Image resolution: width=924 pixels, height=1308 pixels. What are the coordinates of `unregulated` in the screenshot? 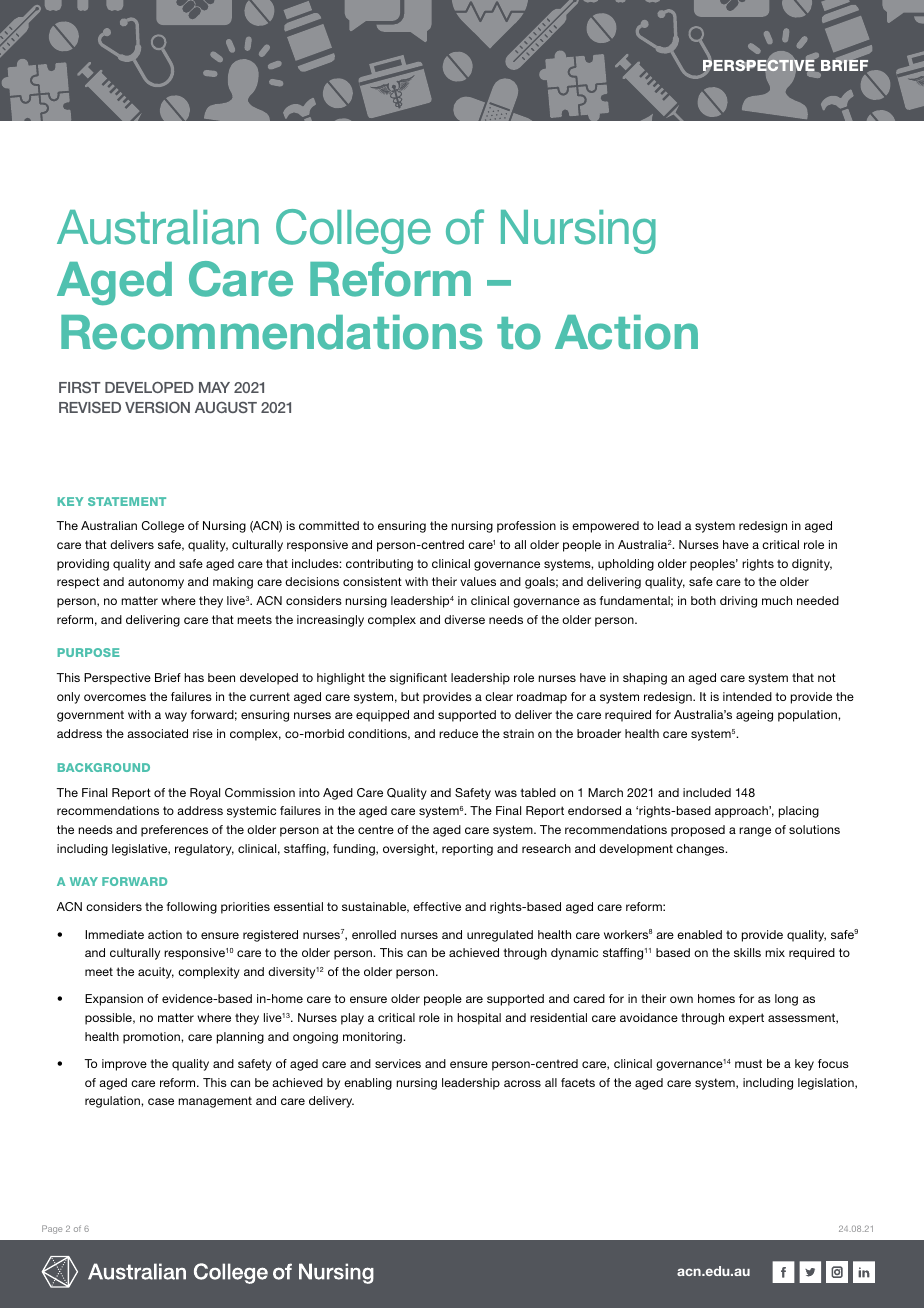 It's located at (500, 936).
